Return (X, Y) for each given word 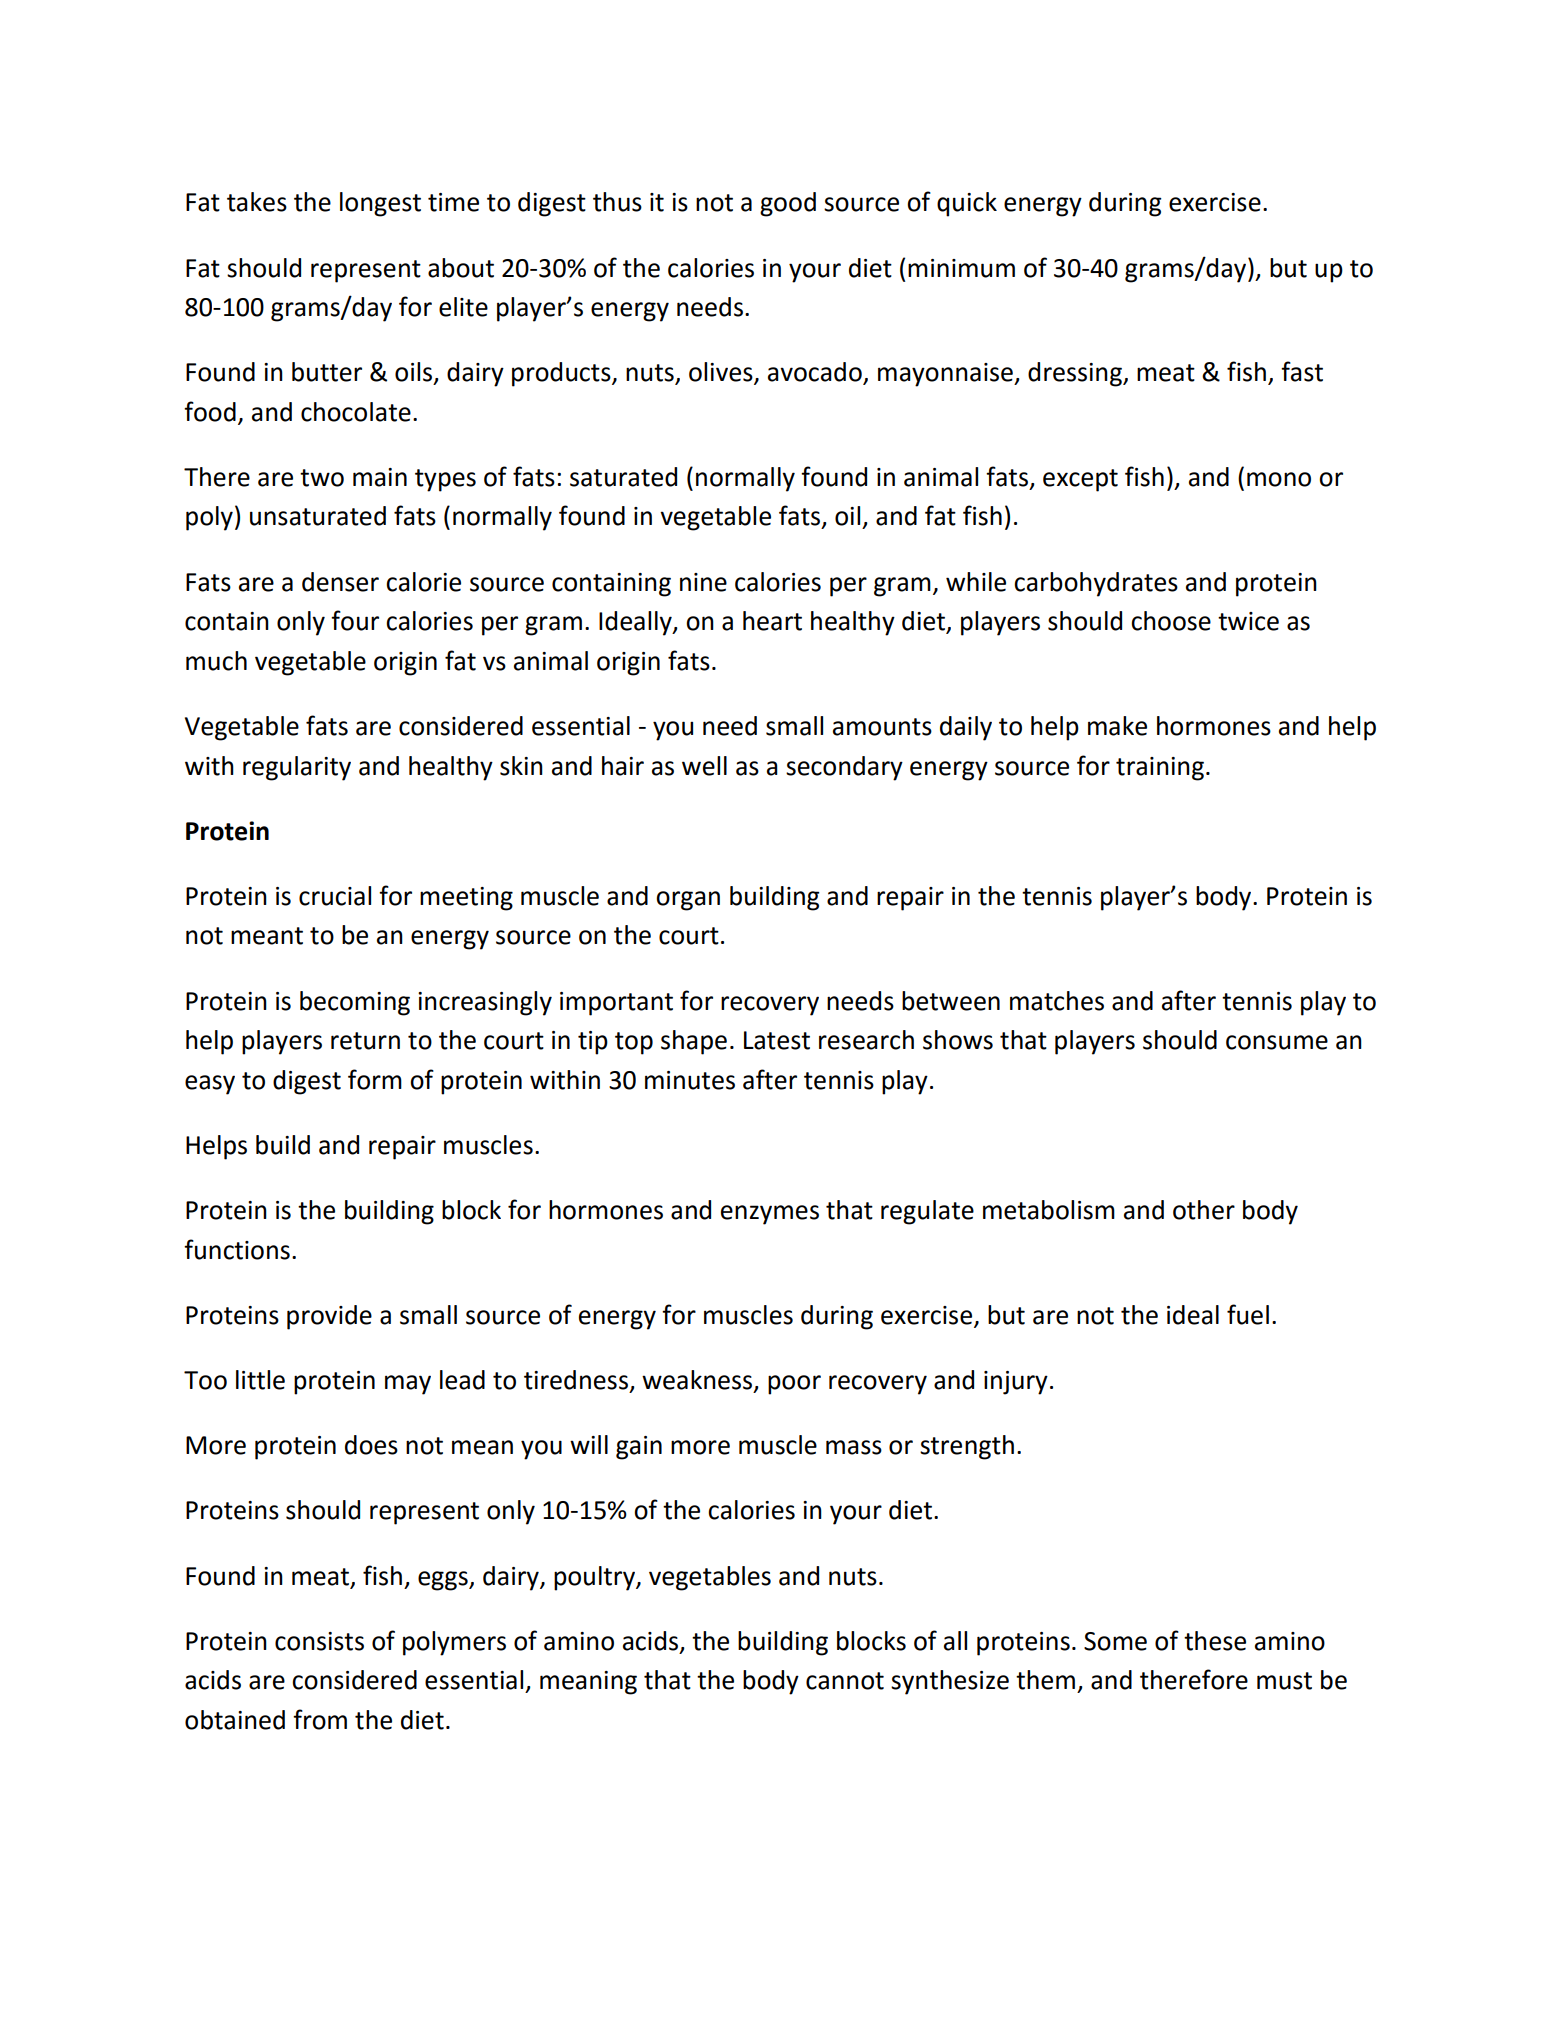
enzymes (770, 1215)
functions (237, 1249)
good (788, 204)
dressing (1076, 374)
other (1204, 1210)
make (1117, 726)
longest (380, 204)
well (704, 766)
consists (319, 1641)
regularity (297, 768)
